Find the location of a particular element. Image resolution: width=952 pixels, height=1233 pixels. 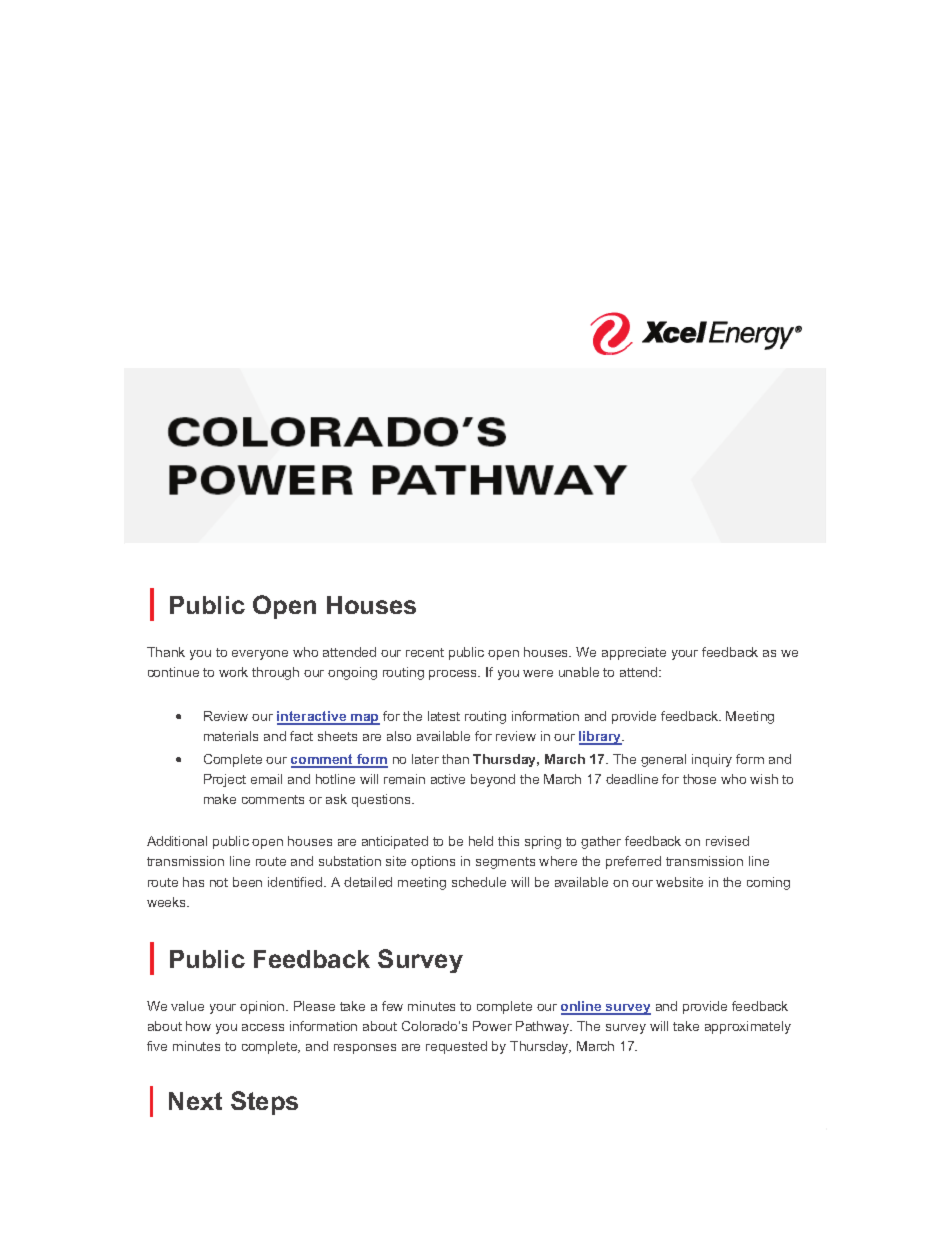

process is located at coordinates (454, 675).
